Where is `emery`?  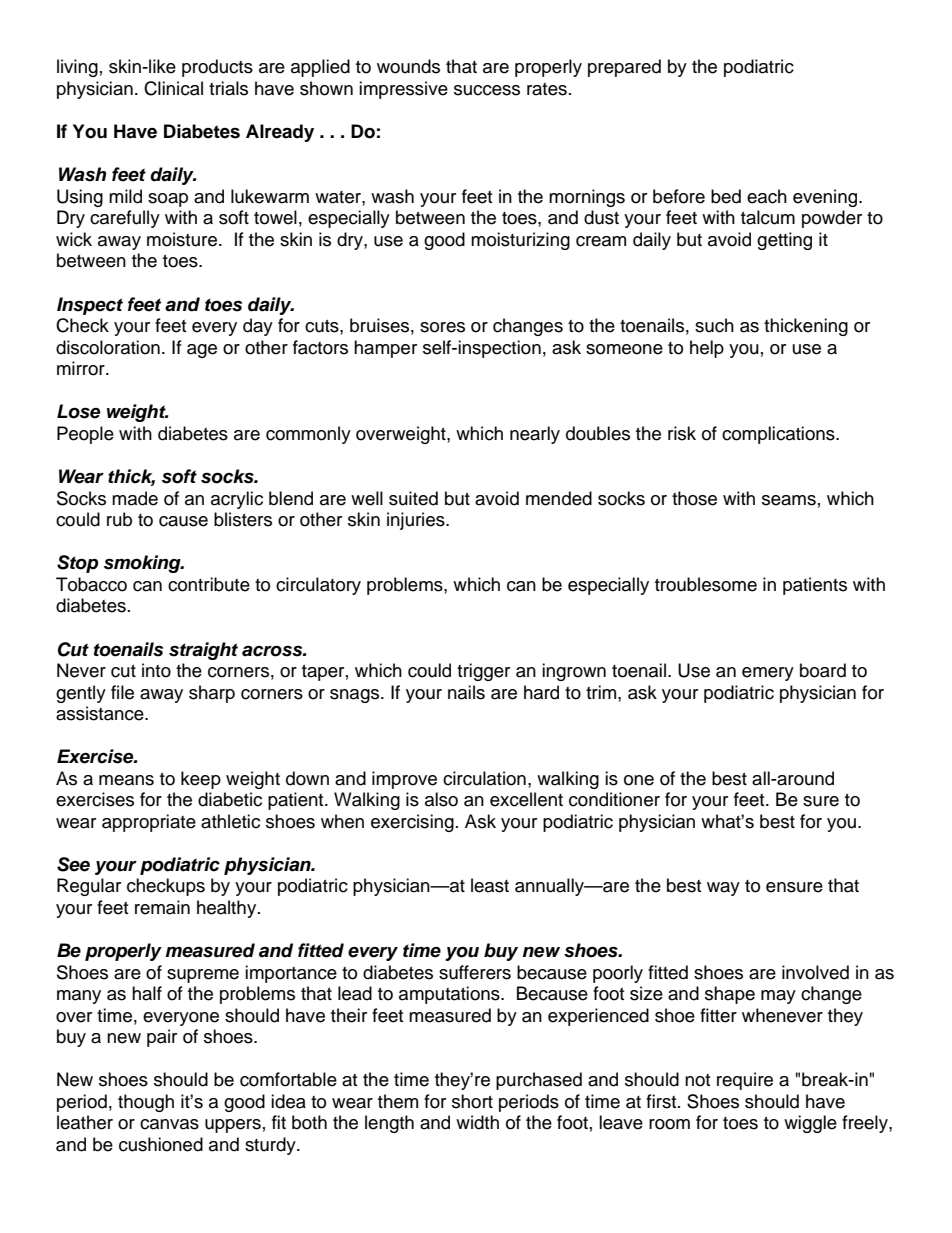
emery is located at coordinates (768, 674).
